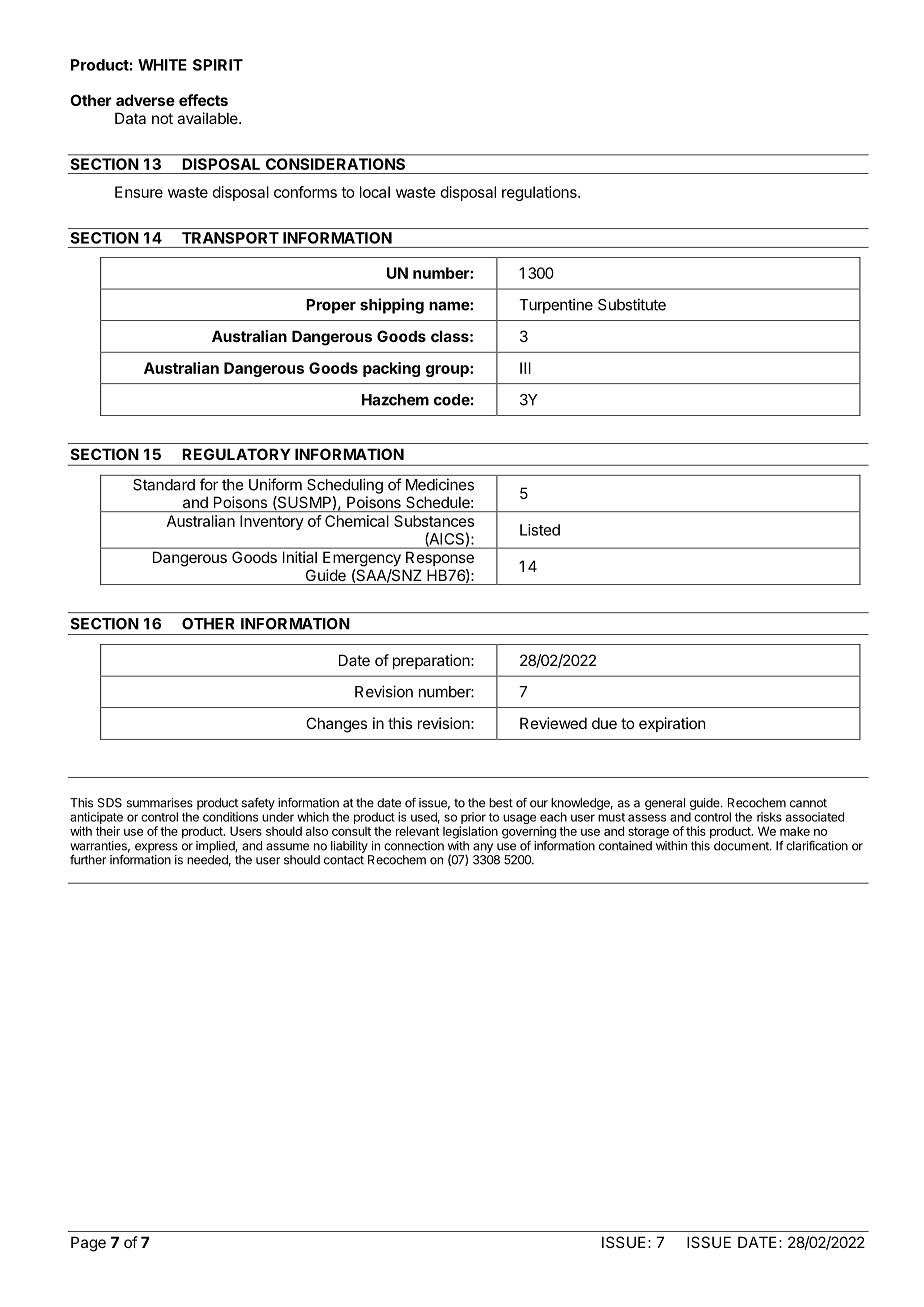 Image resolution: width=924 pixels, height=1307 pixels. I want to click on expiration, so click(672, 724).
